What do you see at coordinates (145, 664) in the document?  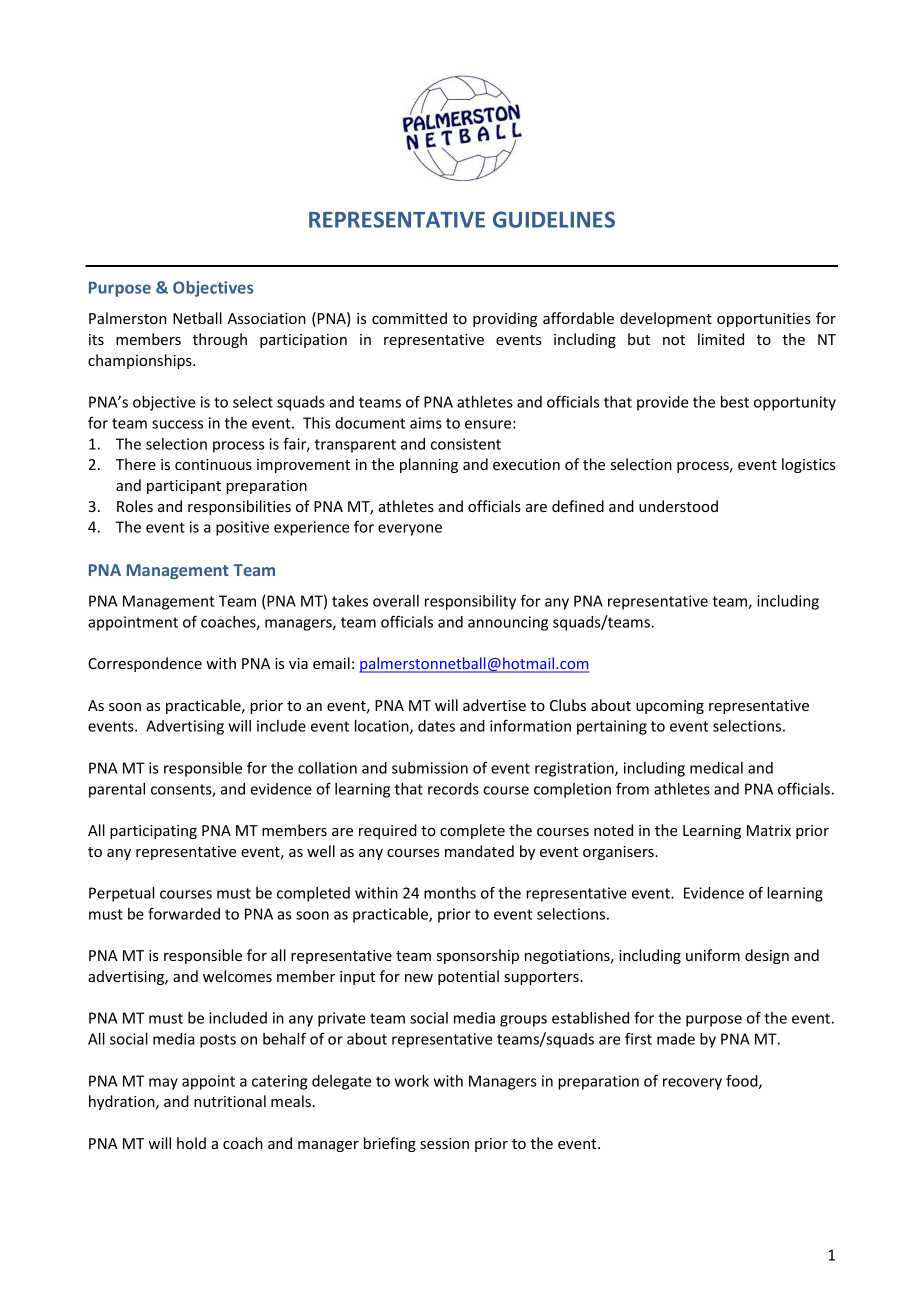 I see `Correspondence` at bounding box center [145, 664].
